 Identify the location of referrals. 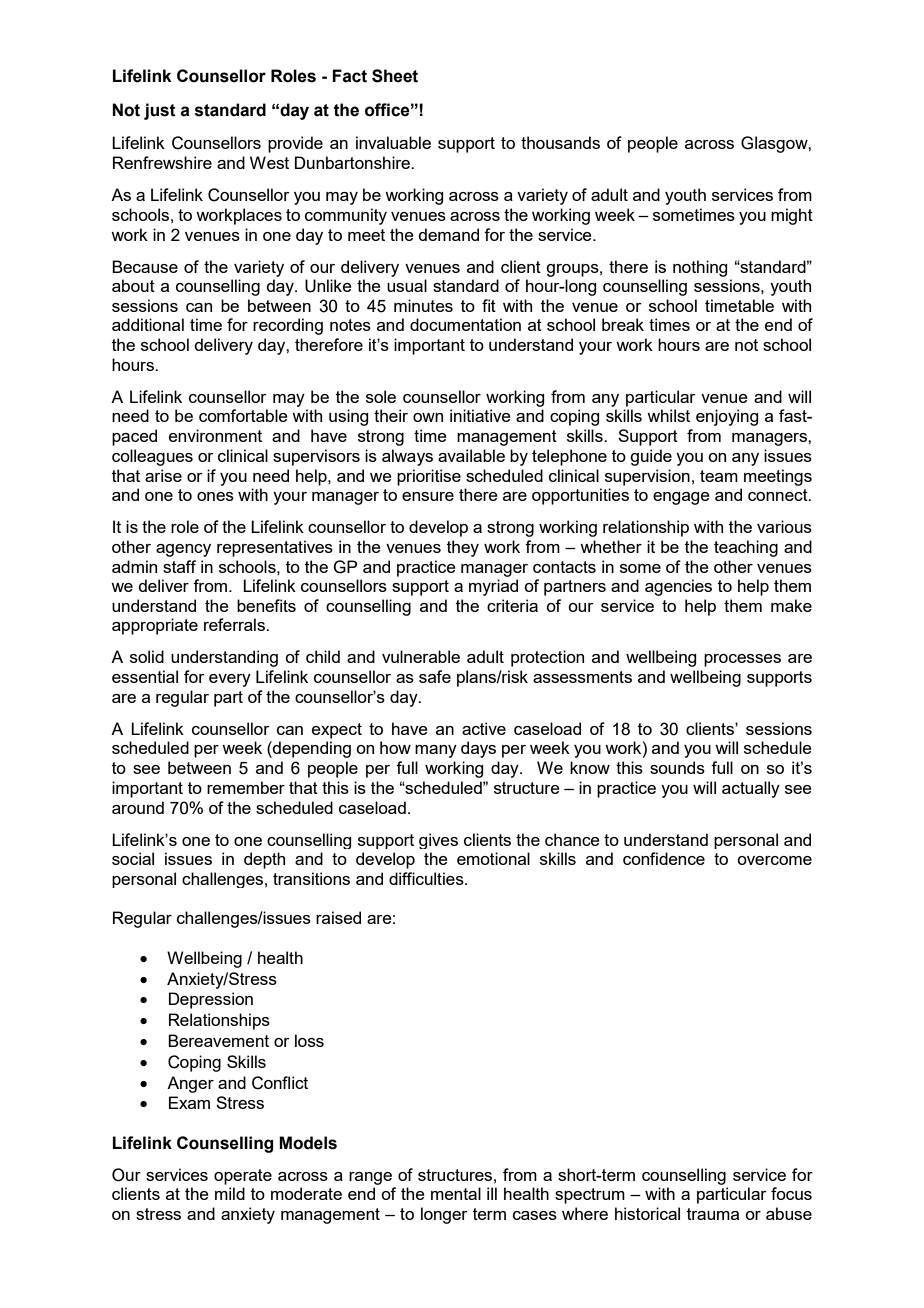
(235, 624).
